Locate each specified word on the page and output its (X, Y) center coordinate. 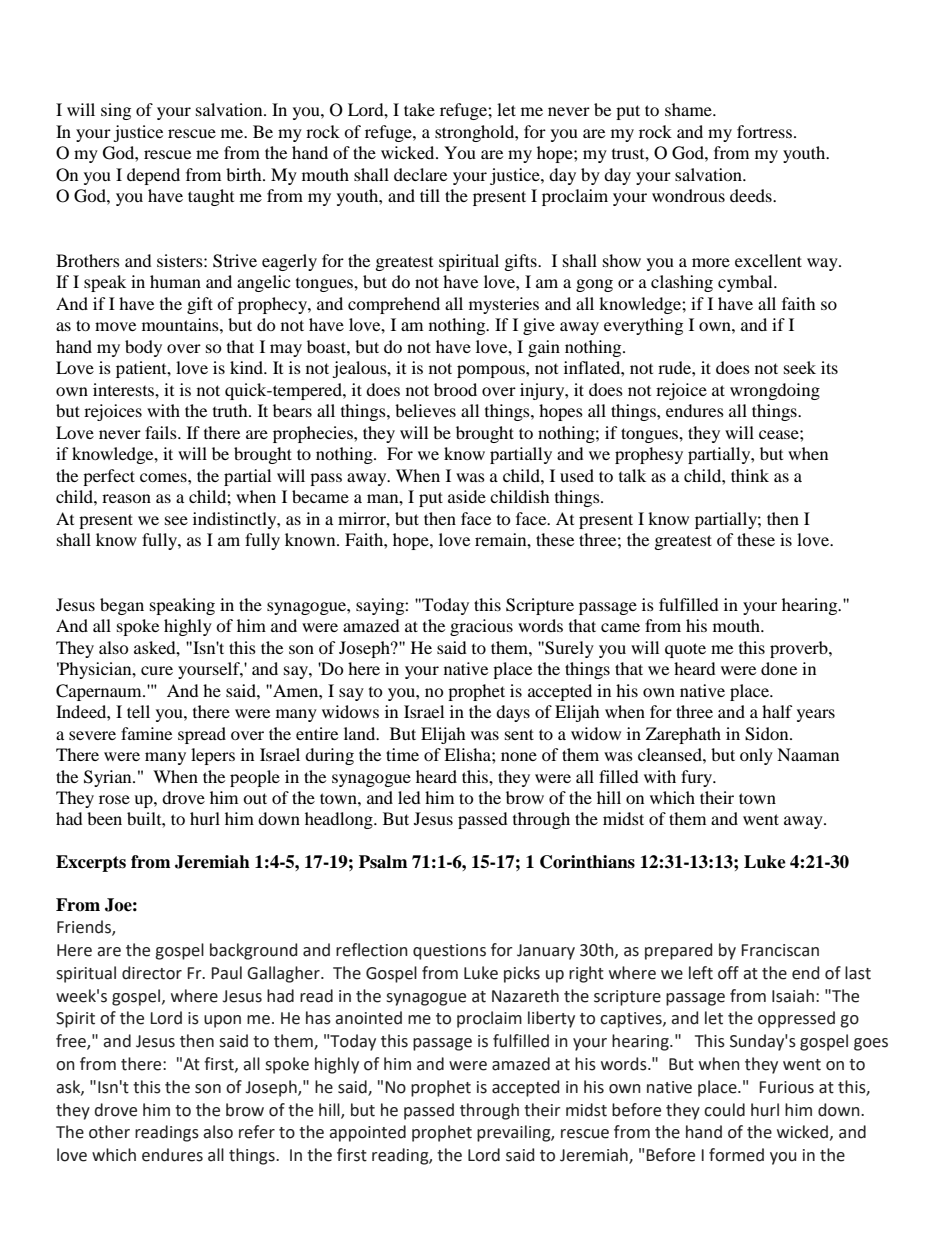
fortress (764, 131)
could (724, 1110)
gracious (481, 627)
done (779, 668)
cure (157, 670)
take (419, 109)
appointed (367, 1133)
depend (153, 176)
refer (257, 1132)
